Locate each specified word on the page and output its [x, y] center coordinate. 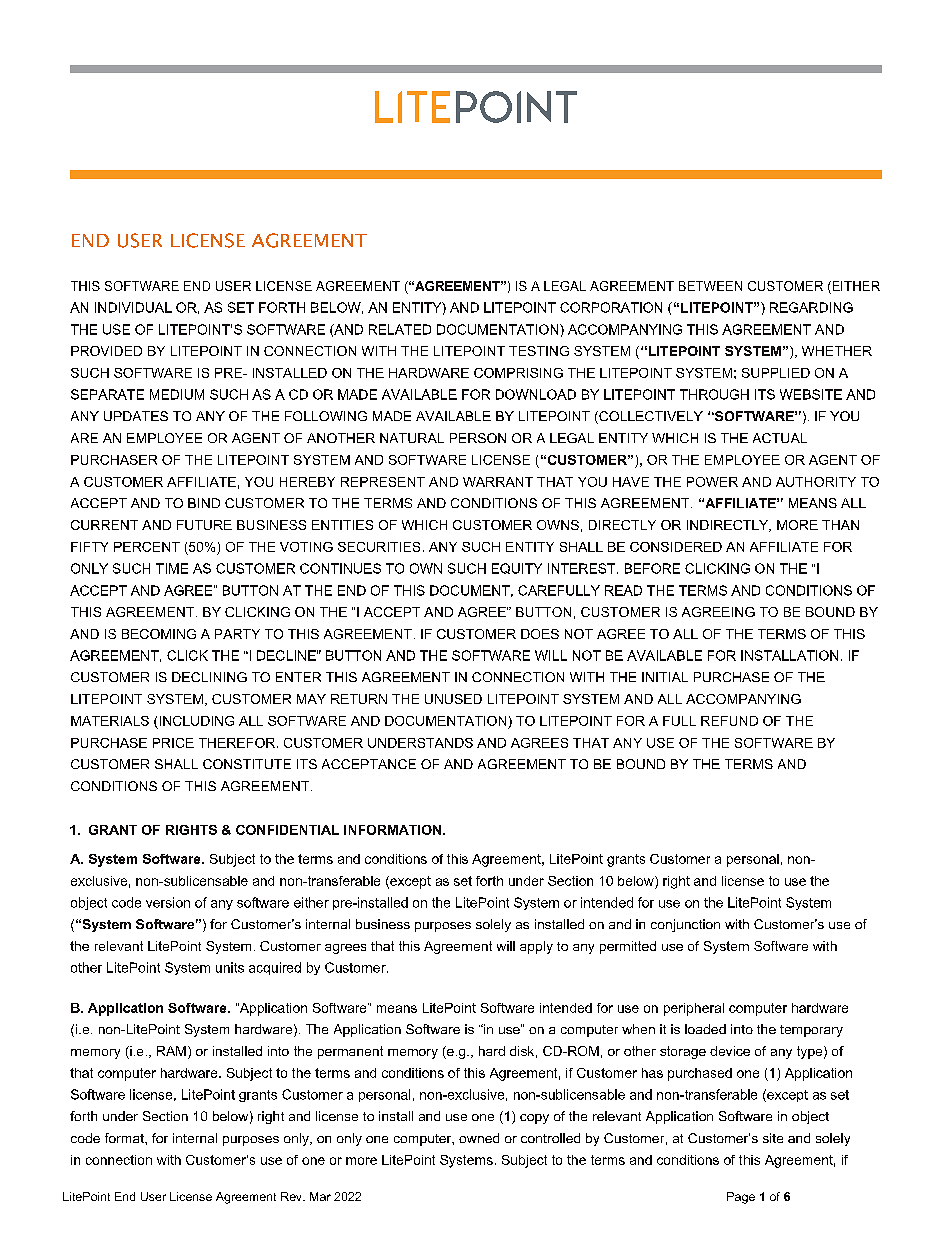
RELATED [400, 329]
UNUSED [453, 699]
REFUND [729, 721]
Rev [292, 1196]
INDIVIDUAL [133, 307]
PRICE [173, 743]
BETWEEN [710, 286]
